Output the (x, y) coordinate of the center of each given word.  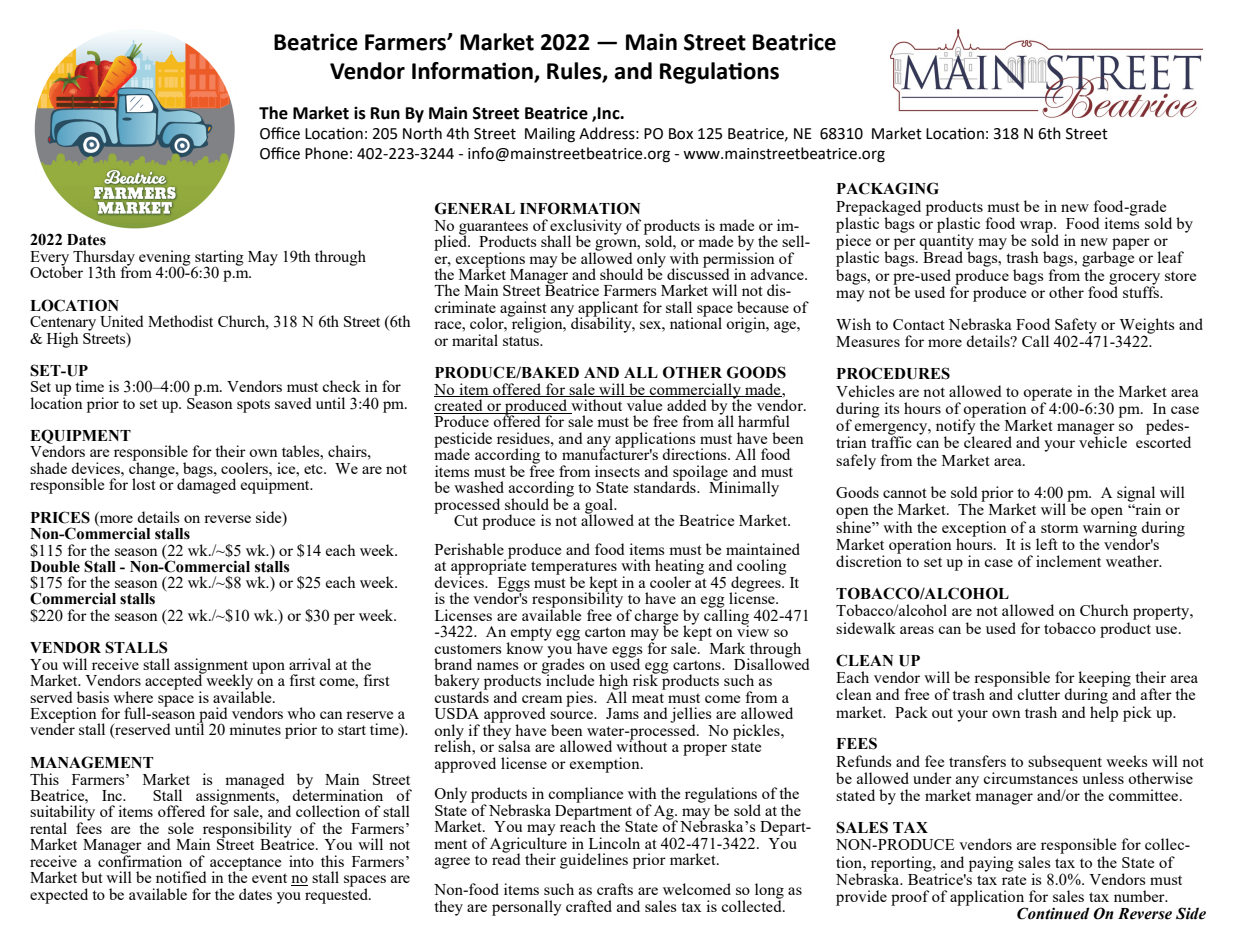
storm (1059, 528)
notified (181, 877)
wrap (1037, 228)
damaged (206, 485)
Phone (326, 153)
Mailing (550, 135)
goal (600, 507)
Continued (1053, 913)
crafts (615, 889)
